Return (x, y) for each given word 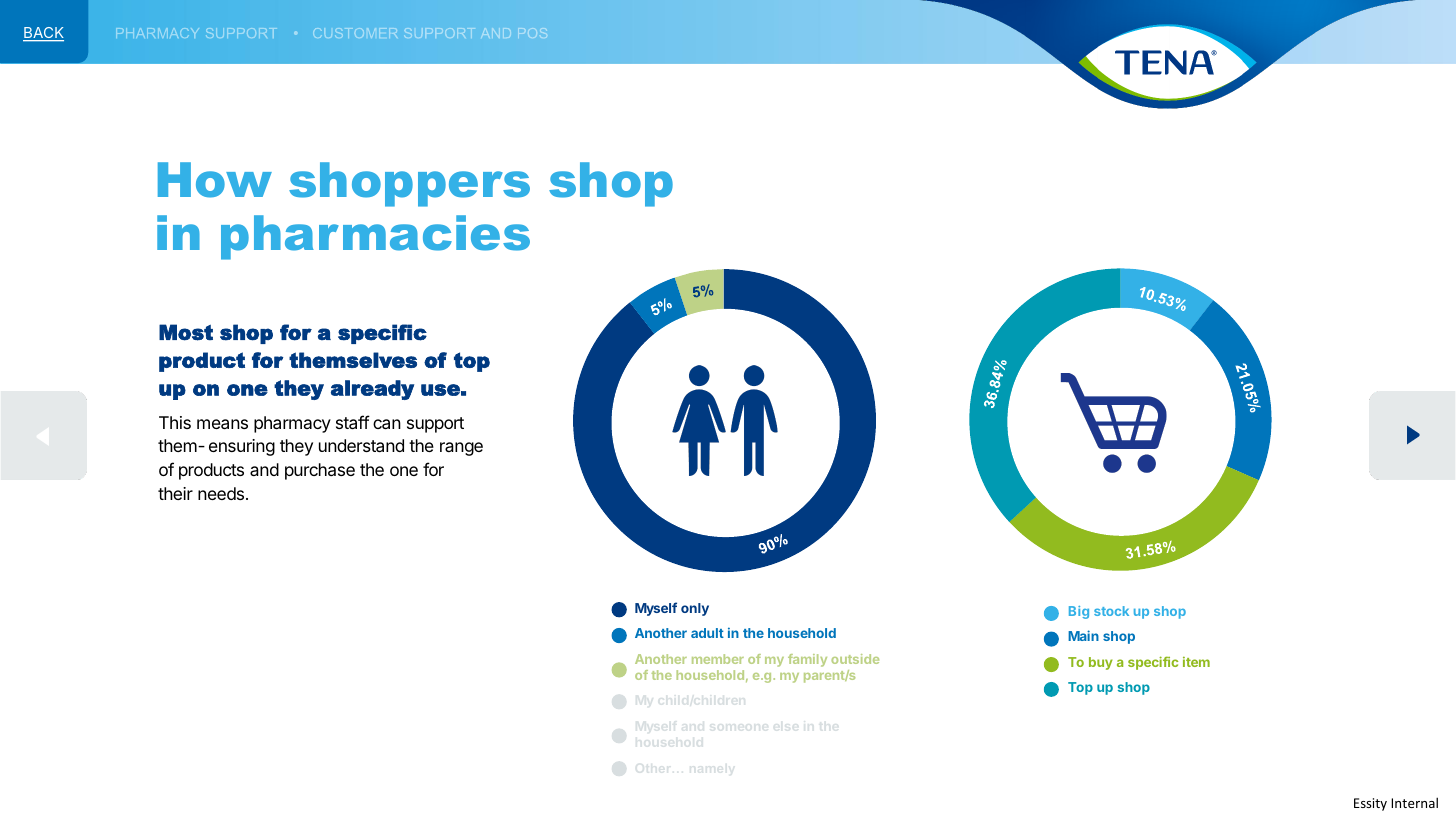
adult (707, 633)
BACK (43, 34)
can (387, 424)
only (695, 609)
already (372, 390)
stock (1111, 611)
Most (186, 332)
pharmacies (375, 237)
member (718, 659)
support (435, 425)
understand (361, 445)
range (461, 449)
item (1196, 662)
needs (222, 493)
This (175, 422)
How (215, 180)
